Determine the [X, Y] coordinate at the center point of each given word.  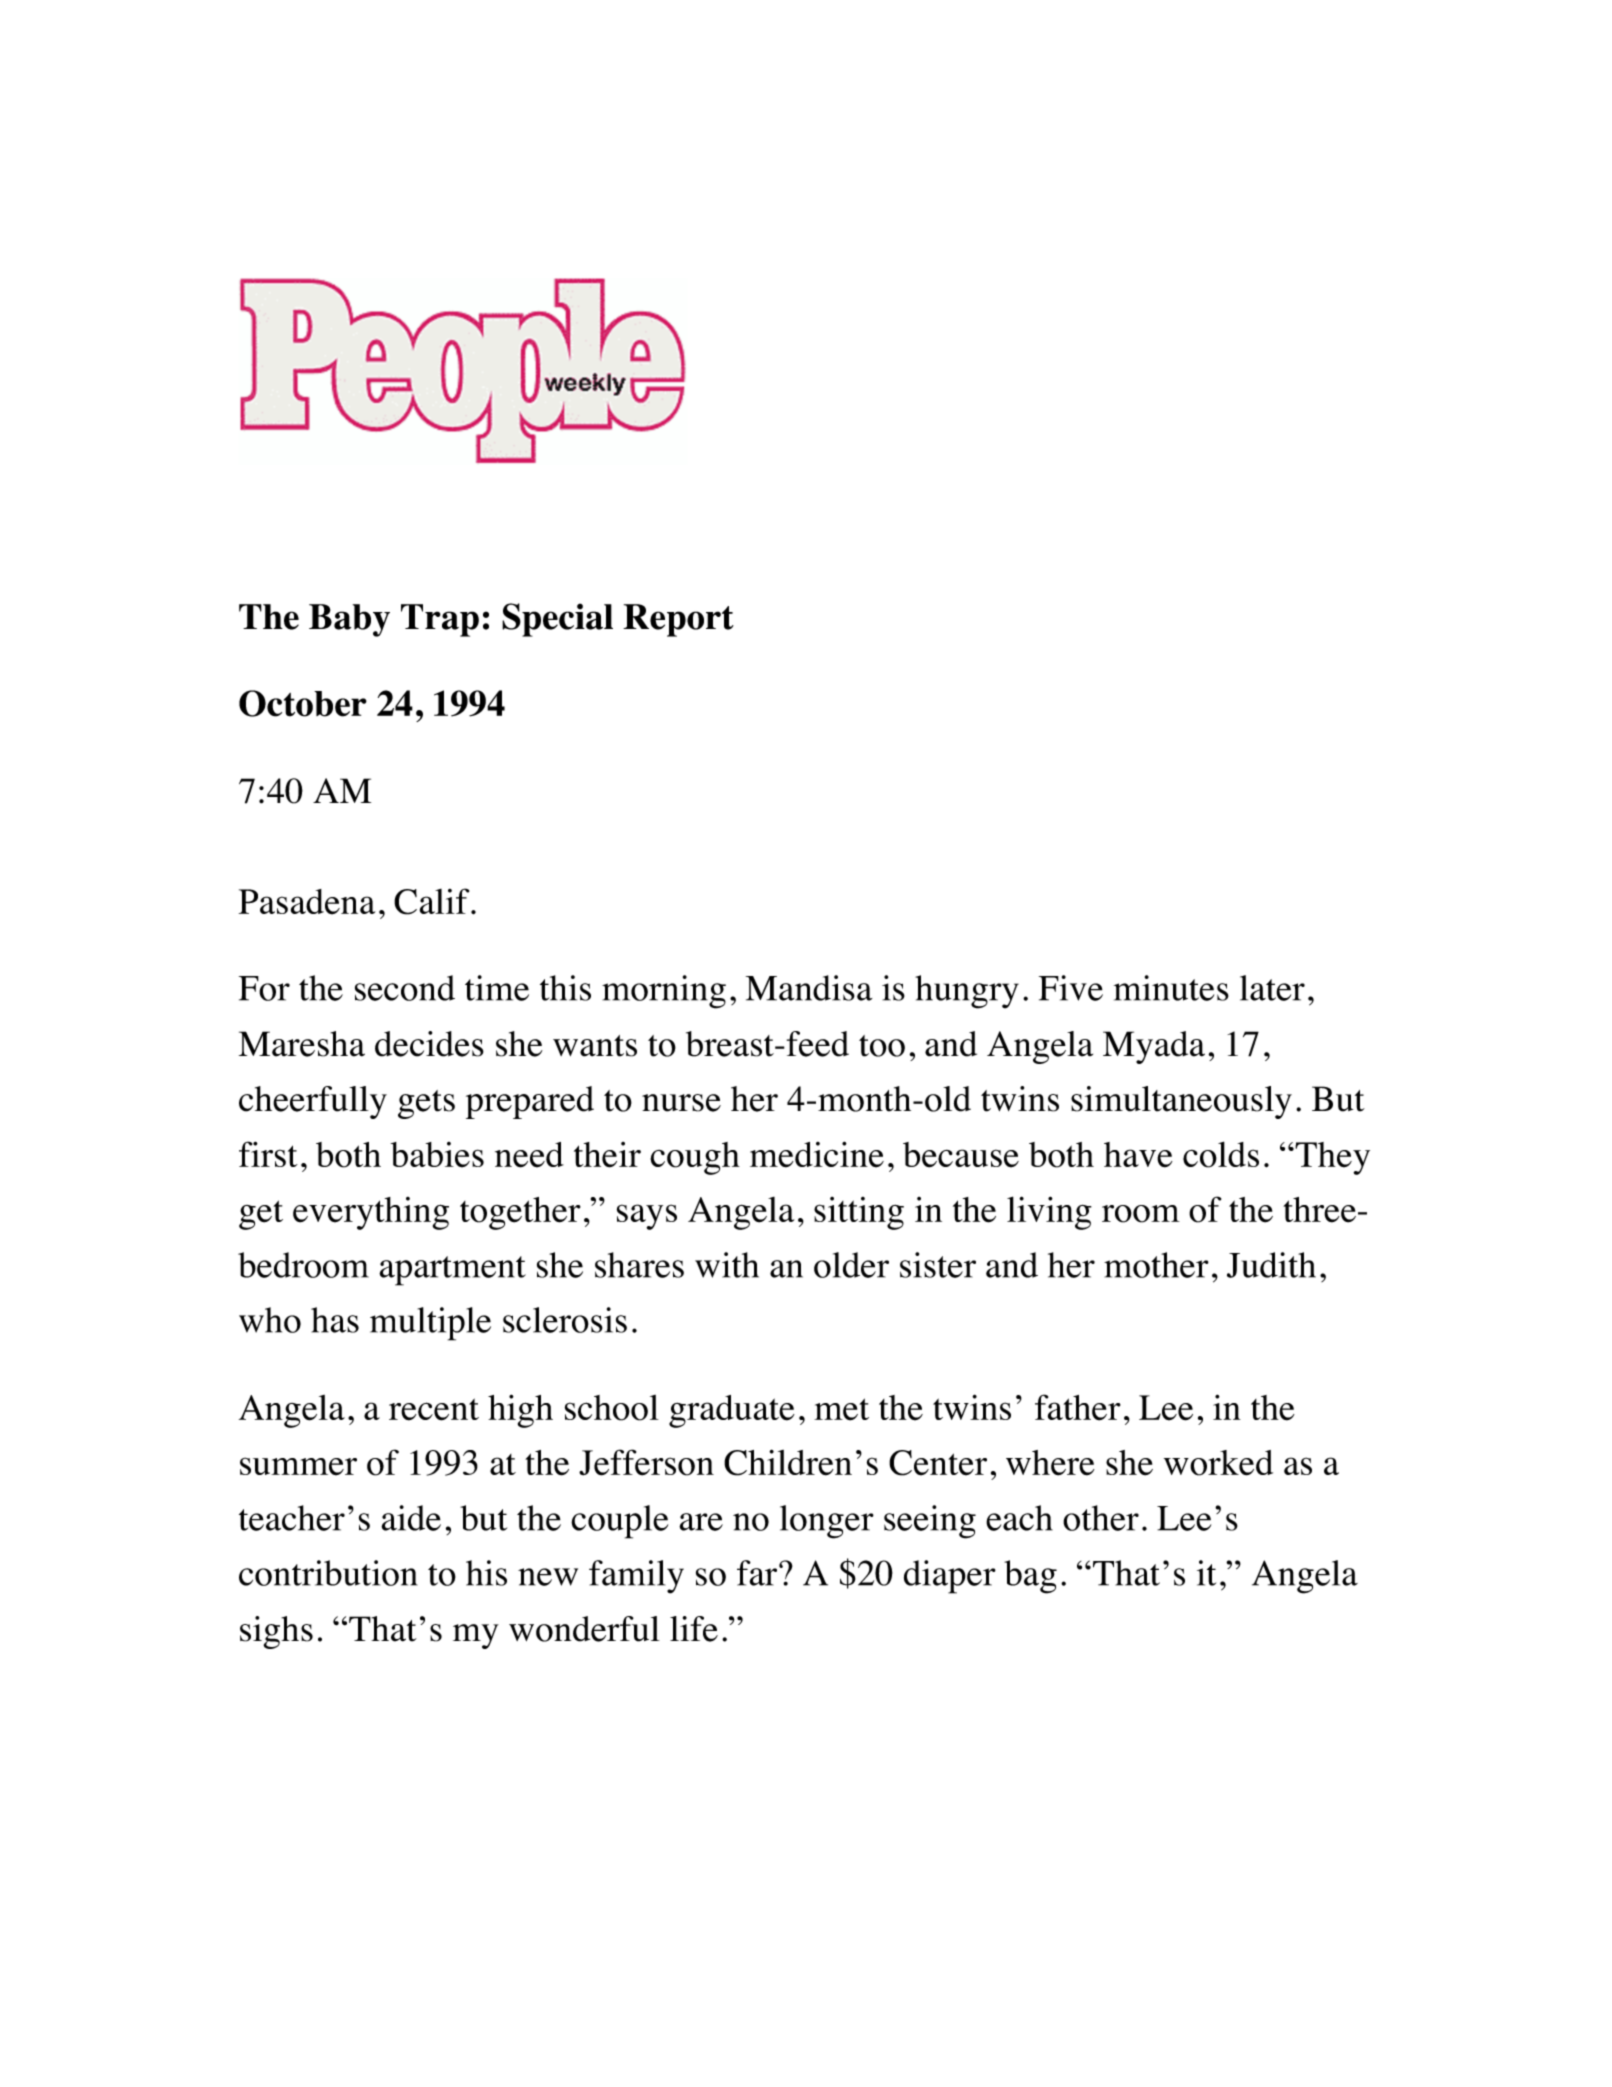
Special [557, 620]
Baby [349, 620]
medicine [817, 1154]
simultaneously [1181, 1102]
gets [426, 1104]
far [758, 1573]
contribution [328, 1573]
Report [678, 620]
